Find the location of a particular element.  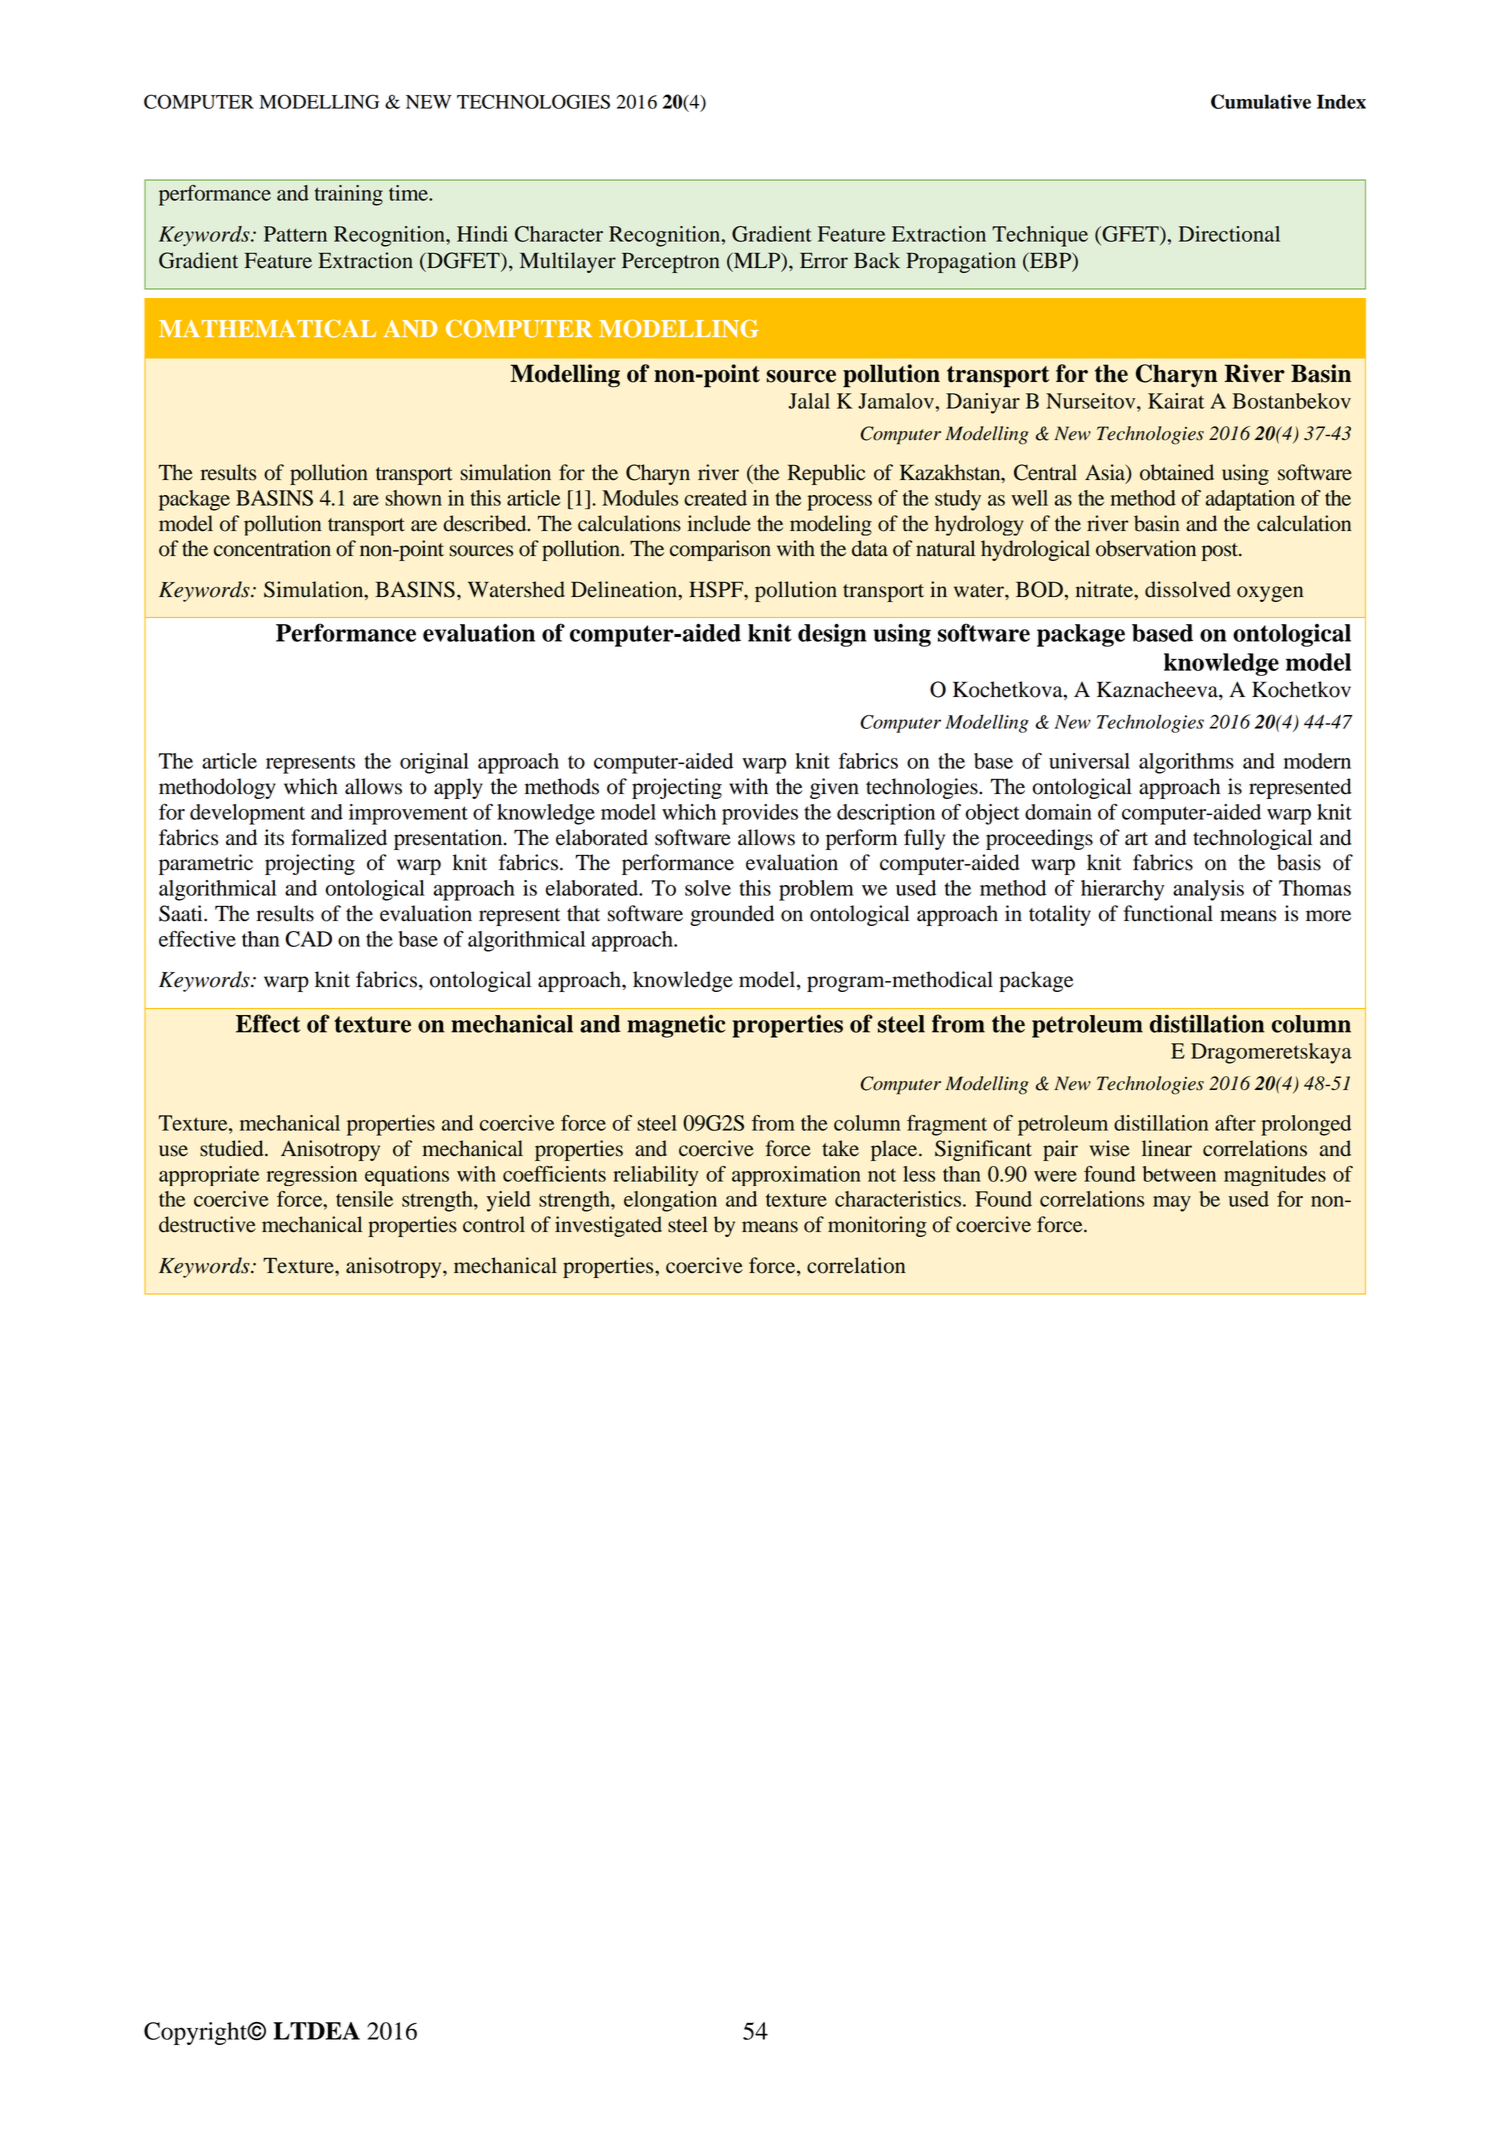

tensile is located at coordinates (364, 1199).
